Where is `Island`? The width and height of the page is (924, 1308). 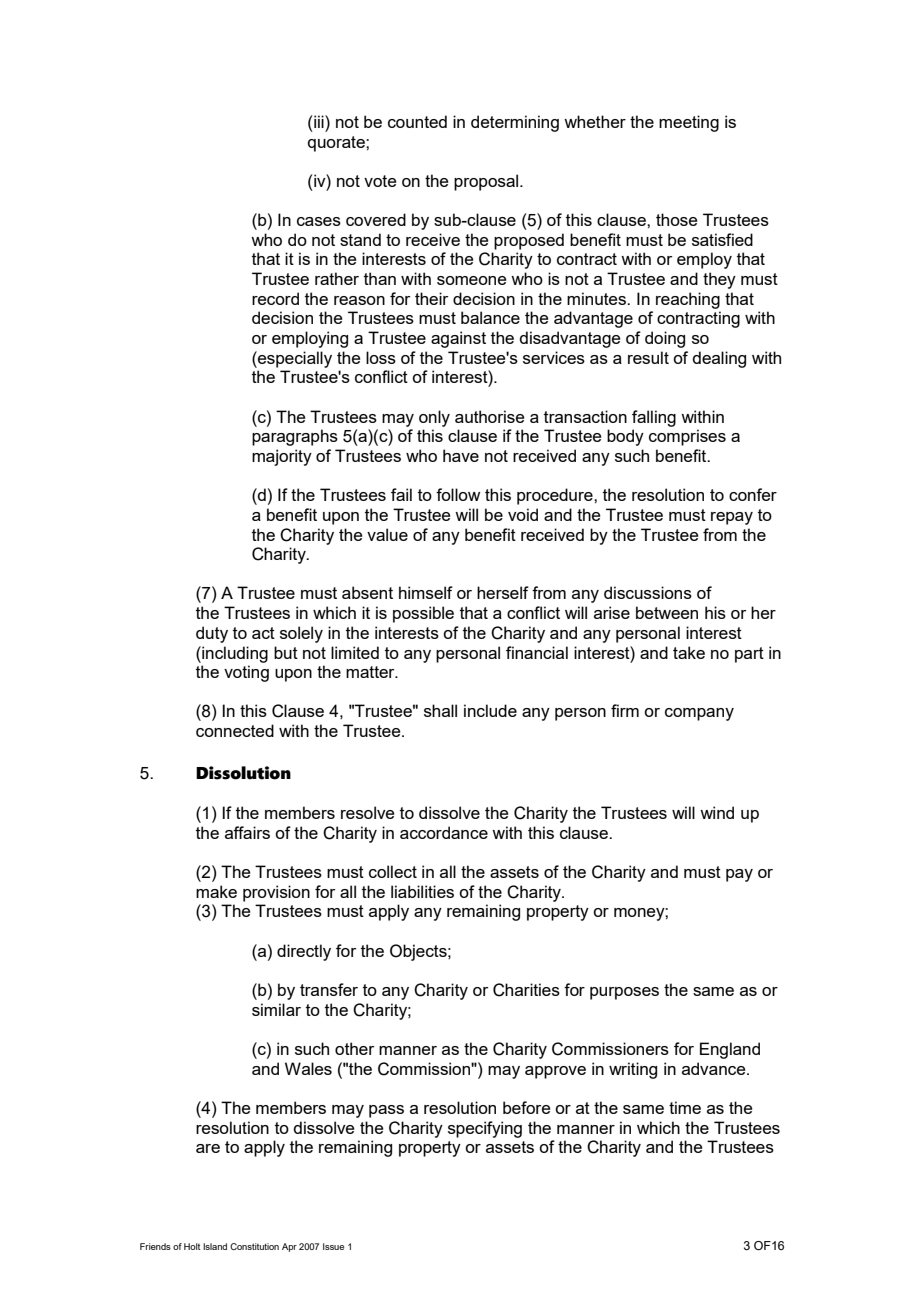 Island is located at coordinates (215, 1246).
